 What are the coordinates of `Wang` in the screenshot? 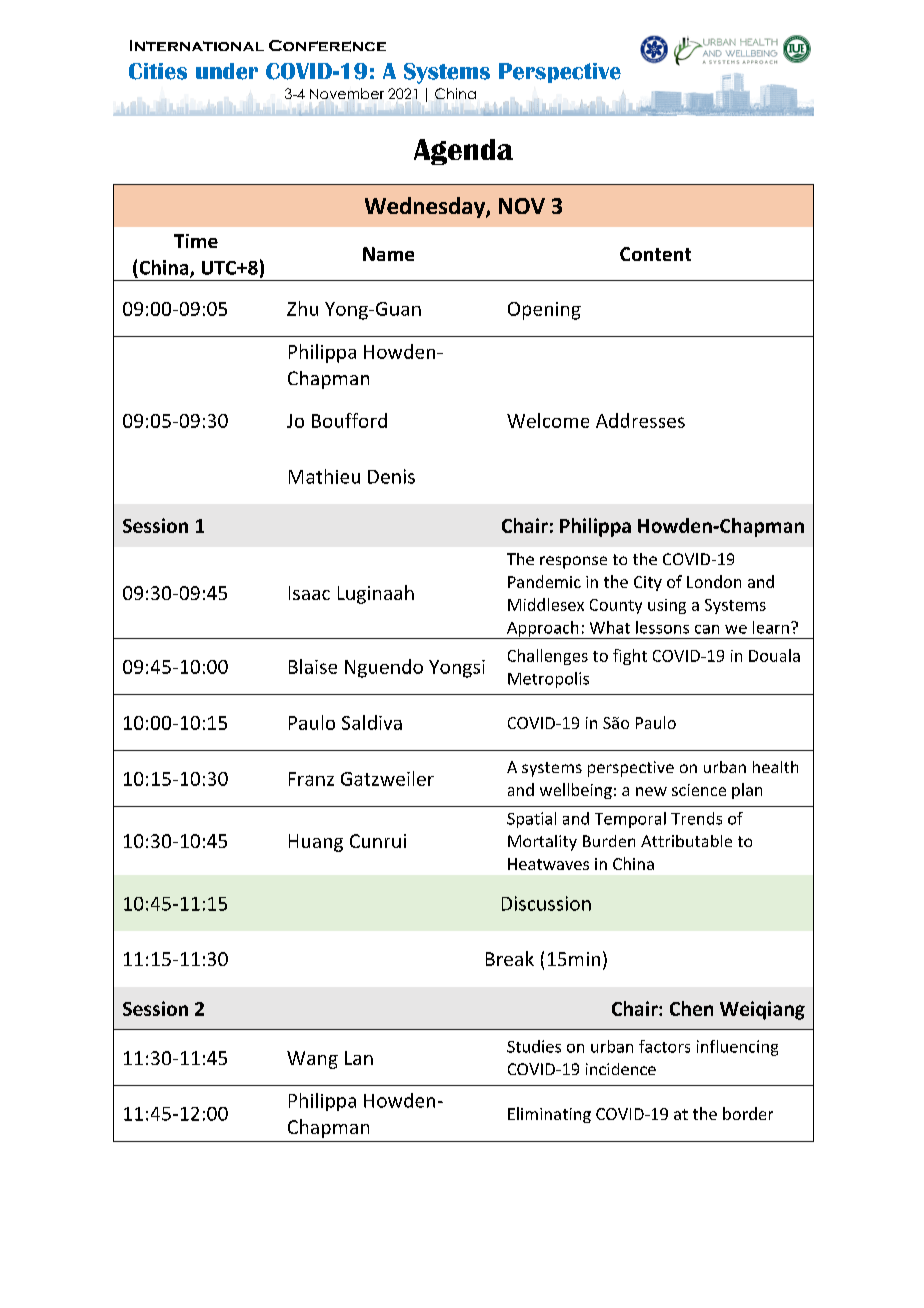 It's located at (312, 1060).
